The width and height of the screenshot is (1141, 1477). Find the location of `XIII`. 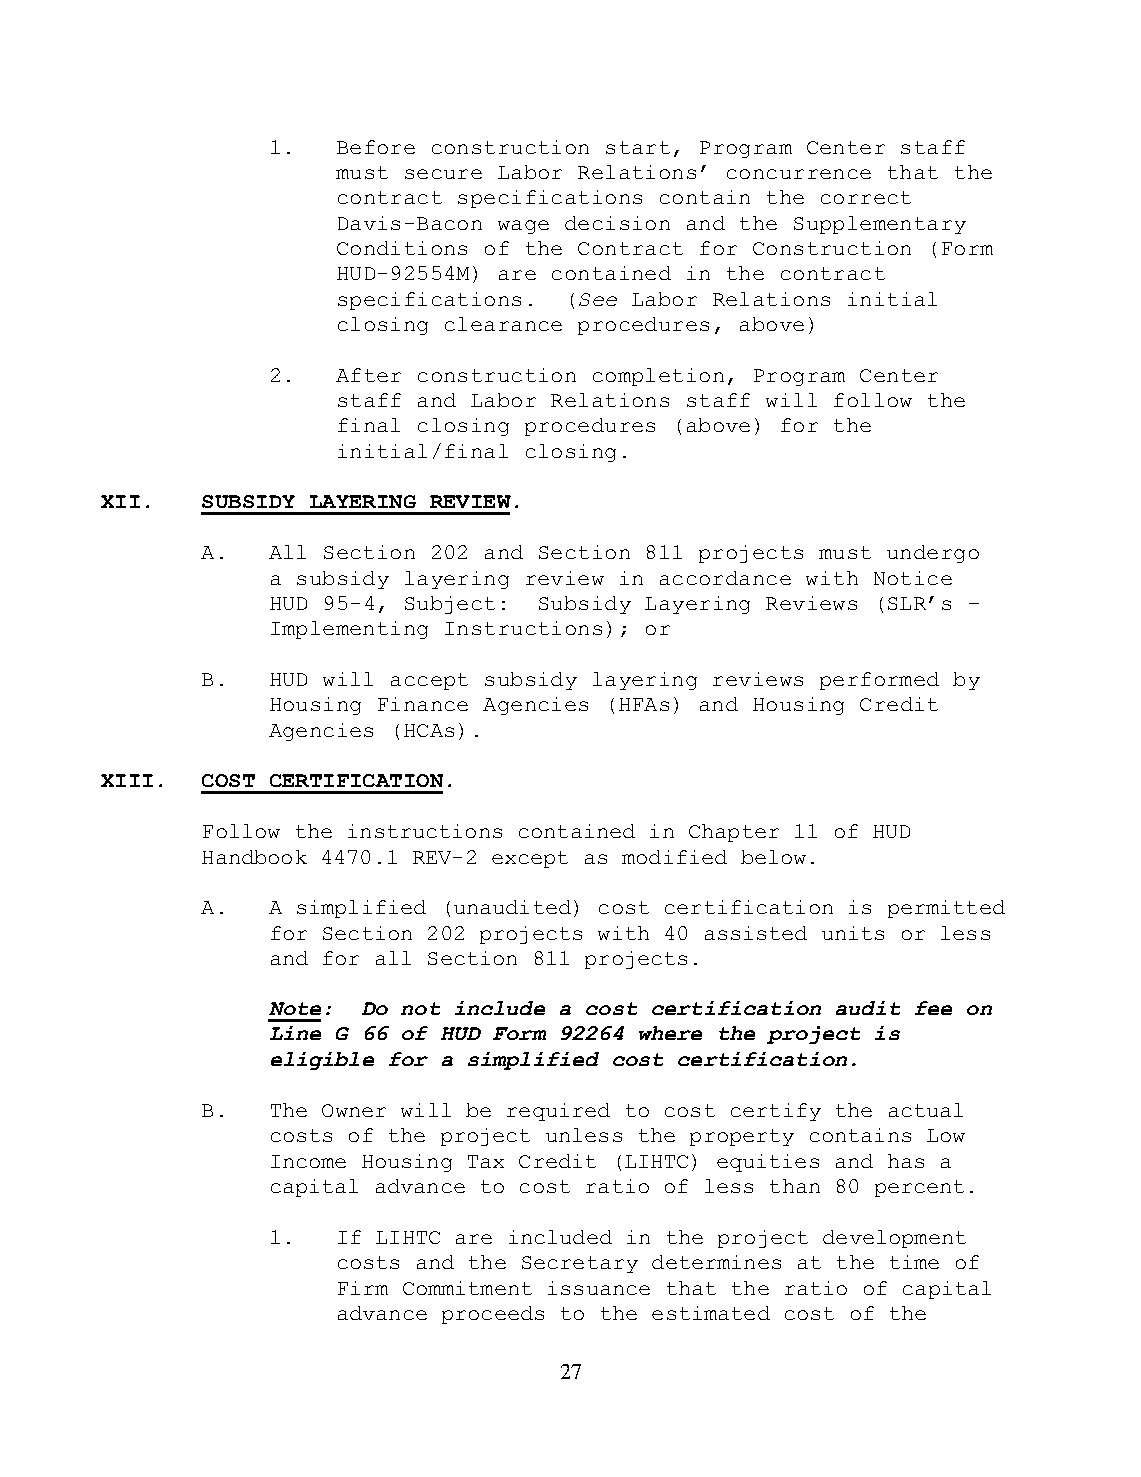

XIII is located at coordinates (127, 780).
